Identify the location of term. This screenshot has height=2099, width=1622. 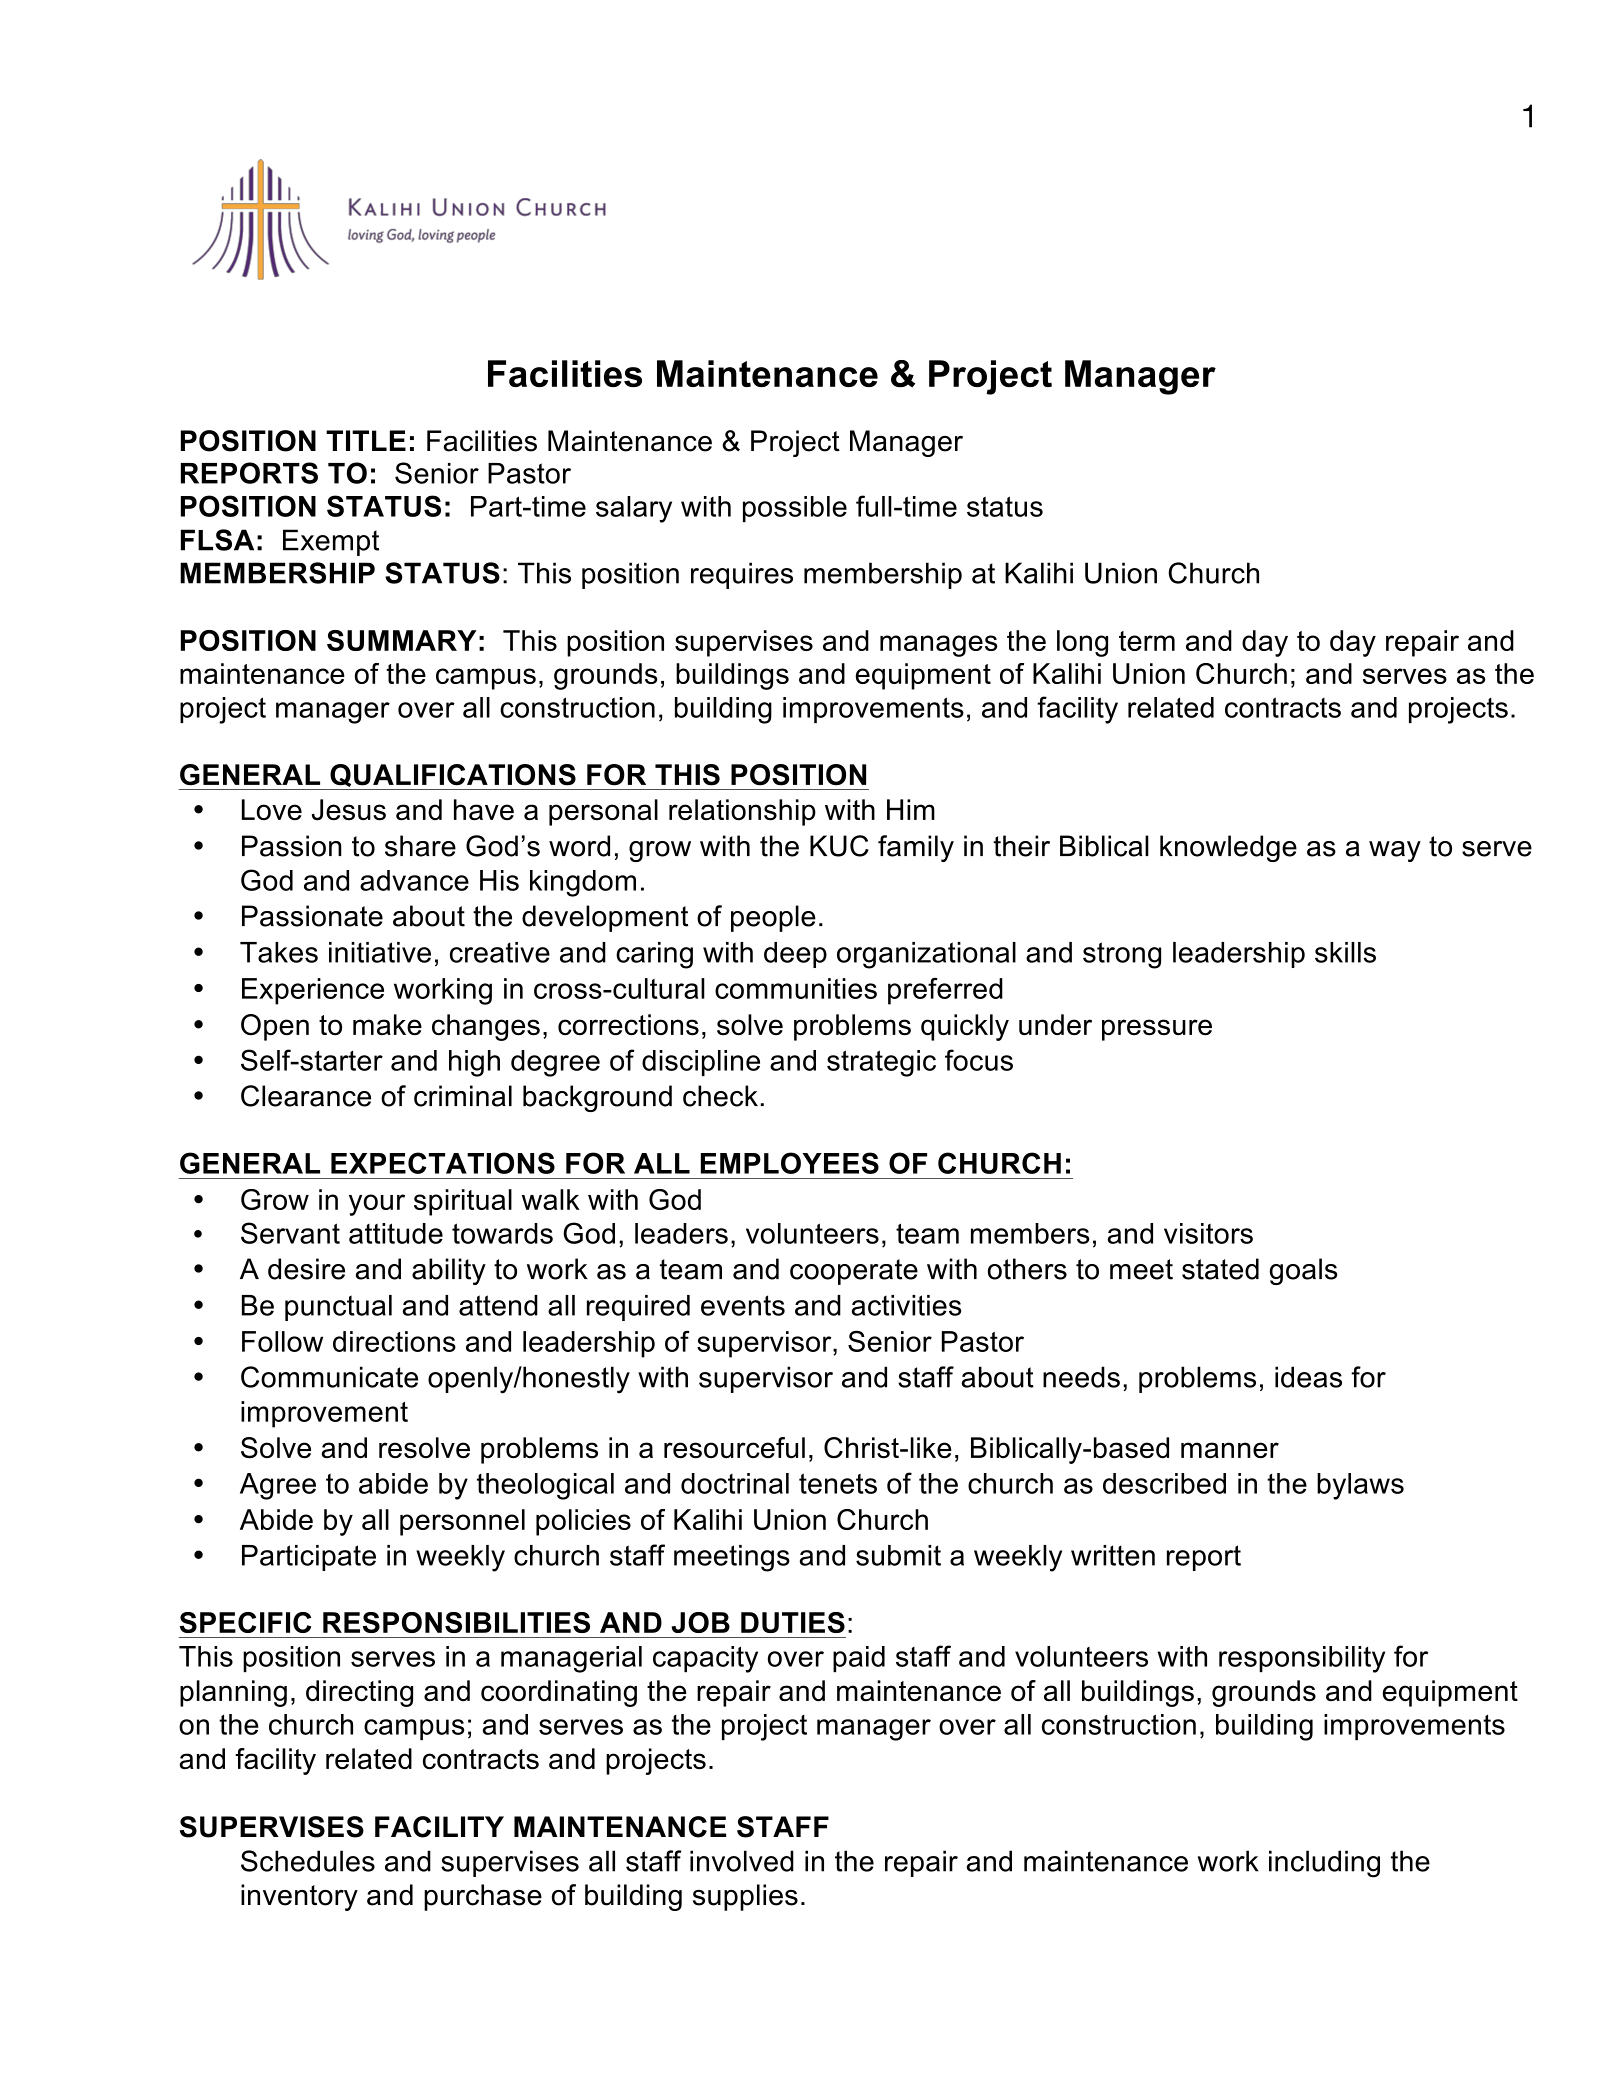
(1147, 641).
